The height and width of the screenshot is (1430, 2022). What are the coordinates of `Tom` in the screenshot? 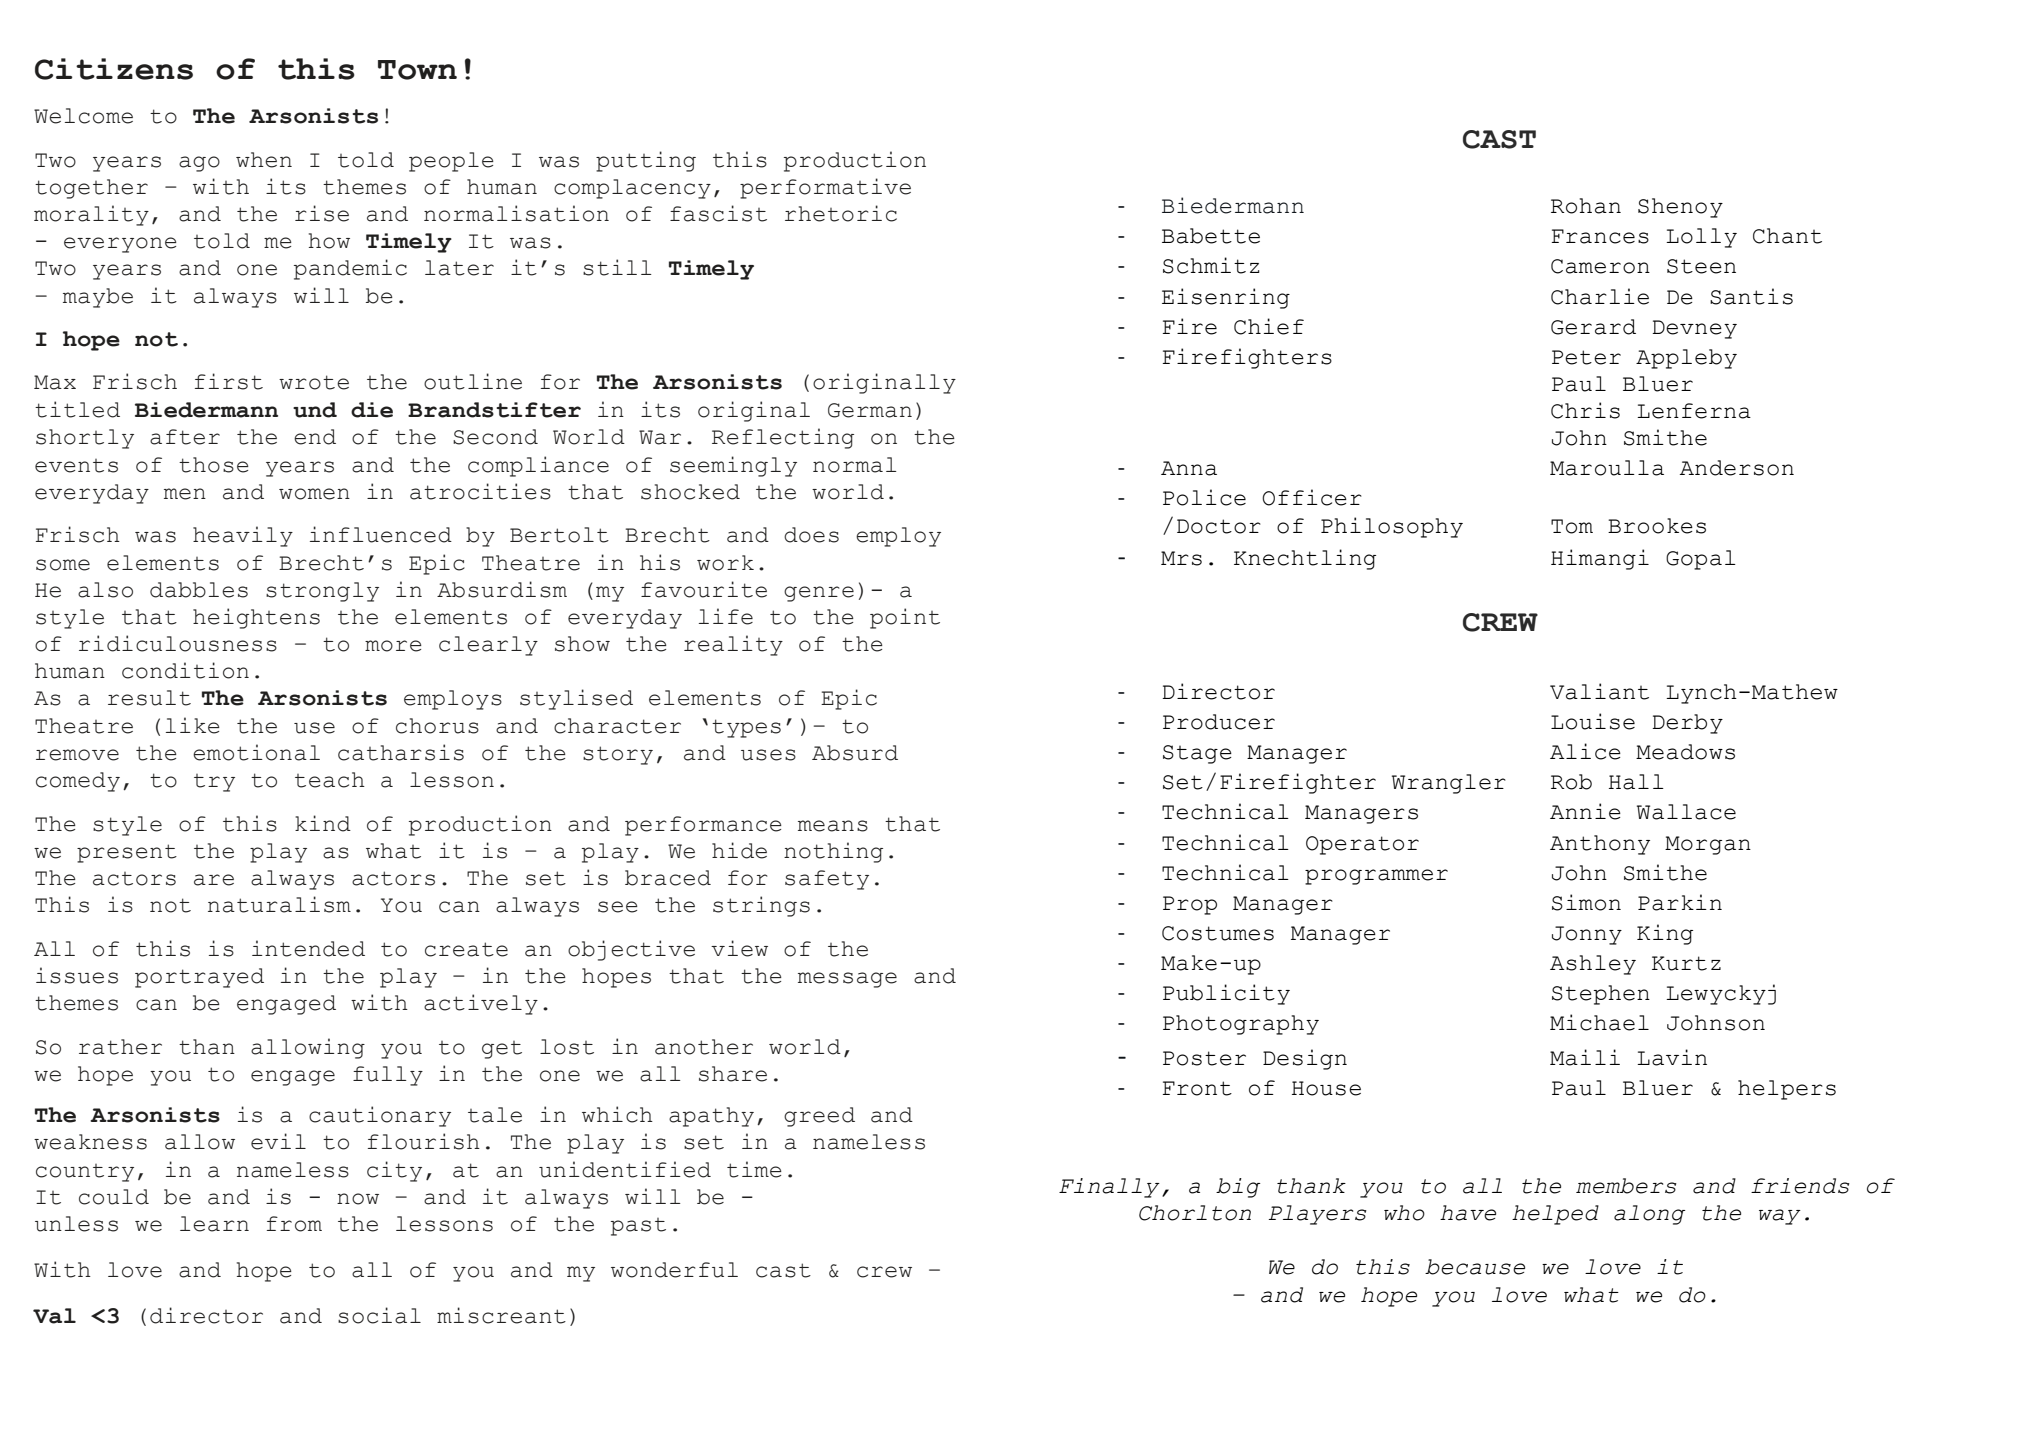 It's located at (1572, 526).
